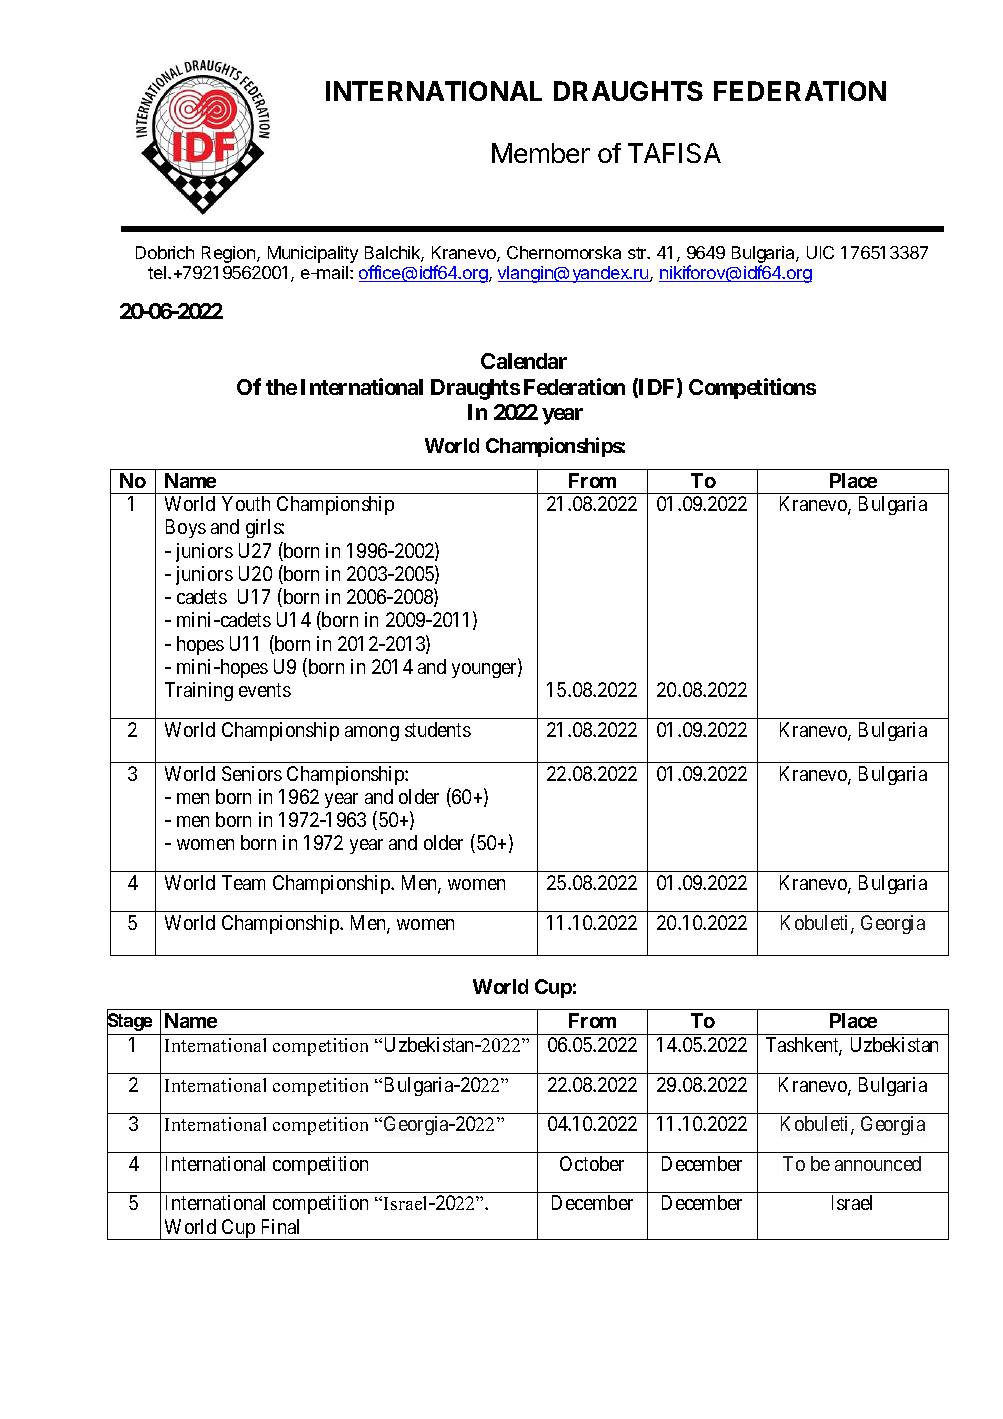 The width and height of the page is (1003, 1419). I want to click on among, so click(372, 733).
